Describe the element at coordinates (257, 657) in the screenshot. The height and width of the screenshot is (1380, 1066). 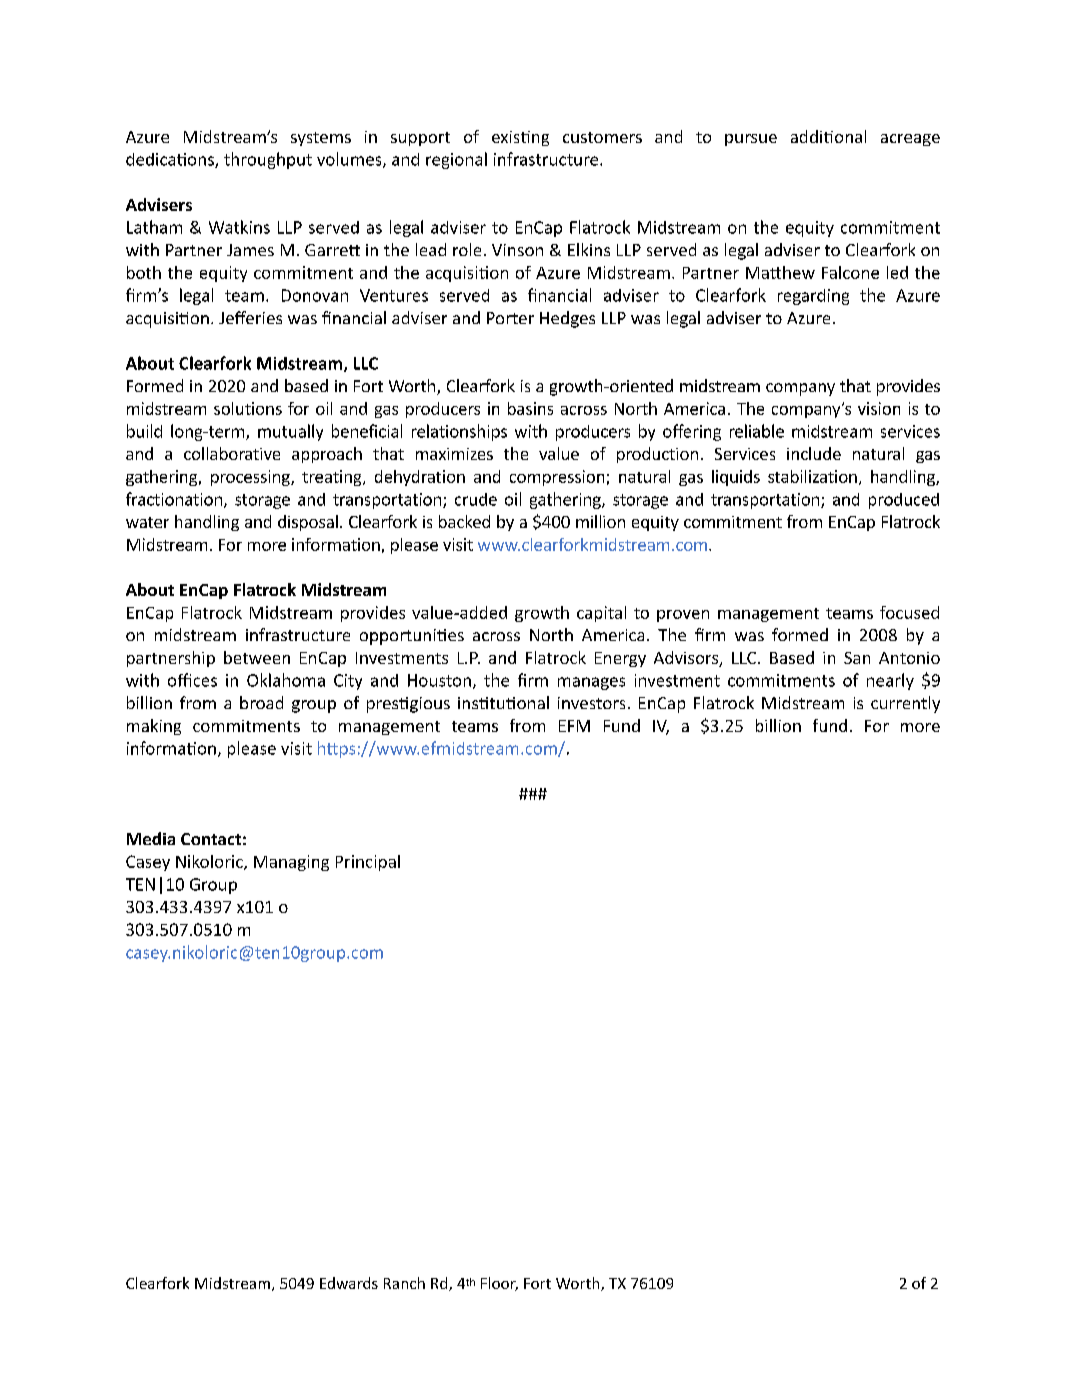
I see `between` at that location.
